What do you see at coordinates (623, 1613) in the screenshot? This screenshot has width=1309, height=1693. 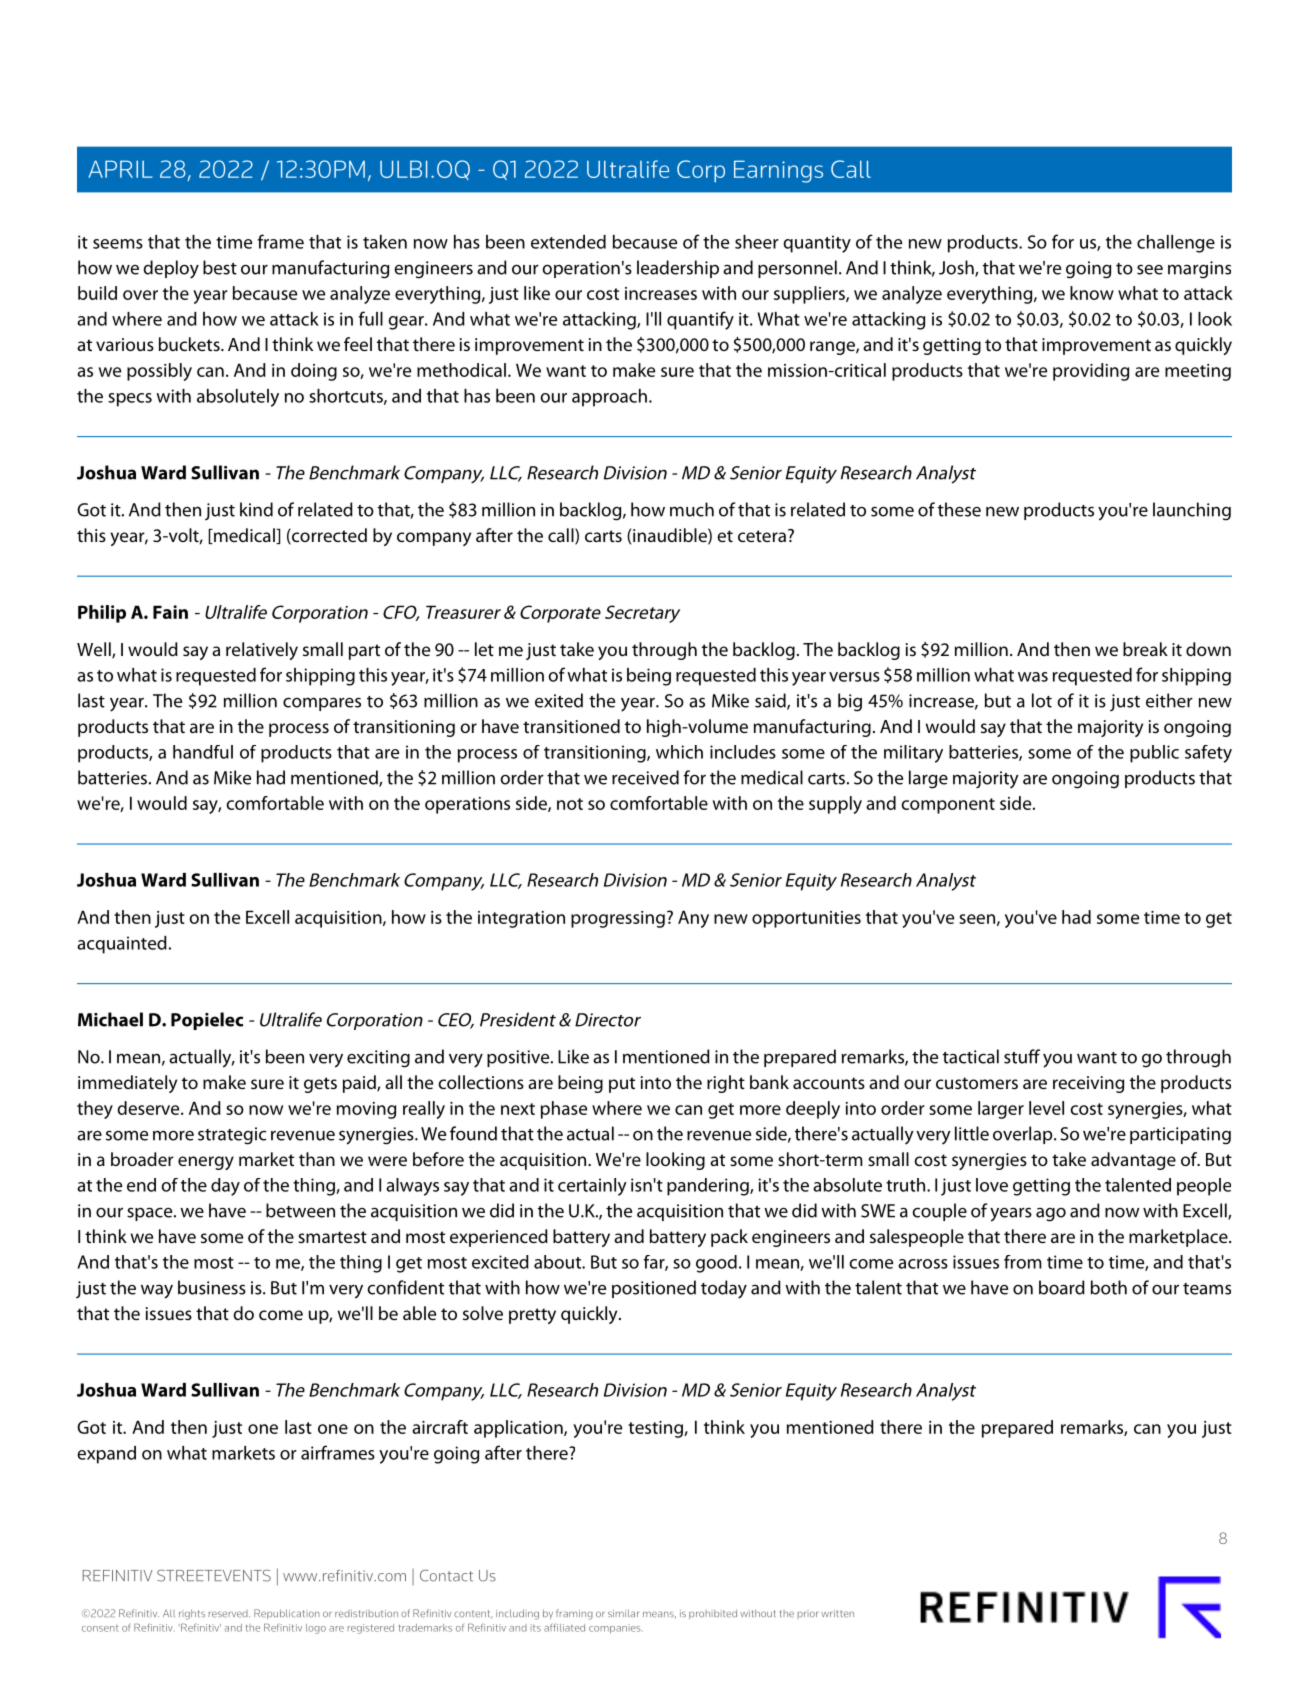 I see `similar` at bounding box center [623, 1613].
